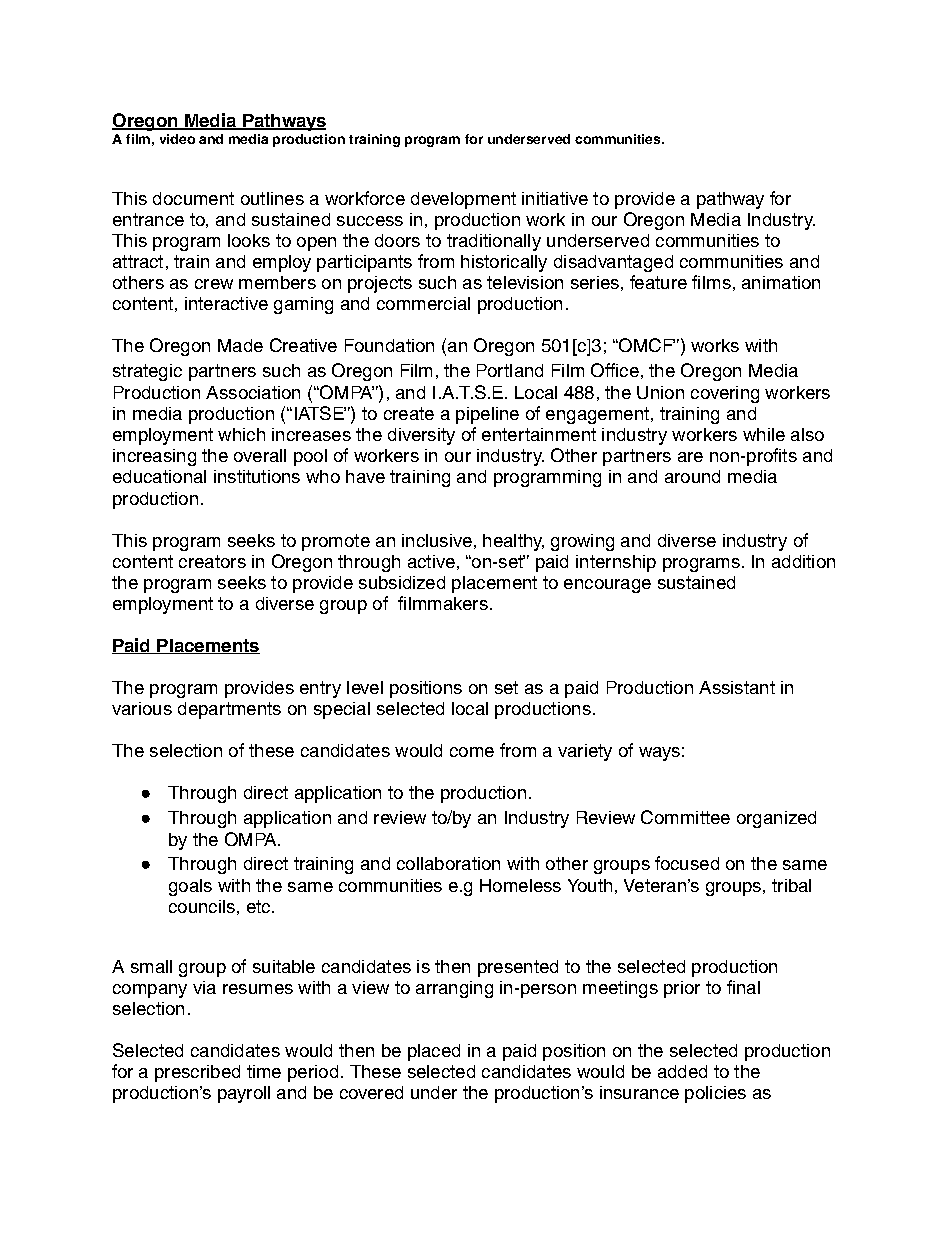 The width and height of the screenshot is (952, 1233). What do you see at coordinates (402, 582) in the screenshot?
I see `subsidized` at bounding box center [402, 582].
